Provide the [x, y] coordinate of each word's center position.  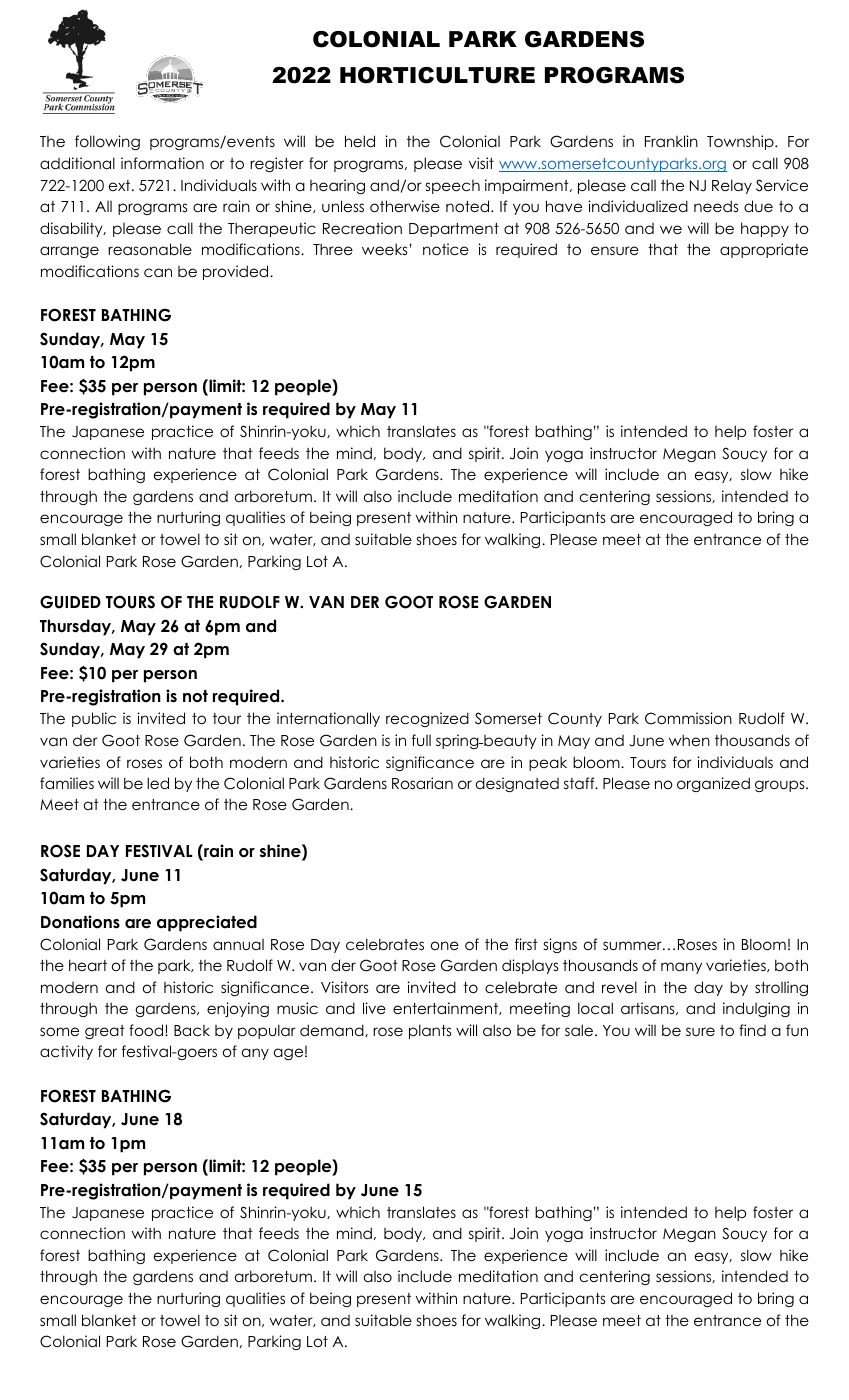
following [107, 142]
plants [430, 1031]
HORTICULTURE [437, 75]
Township [741, 142]
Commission [688, 718]
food [147, 1030]
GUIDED [70, 602]
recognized [427, 719]
